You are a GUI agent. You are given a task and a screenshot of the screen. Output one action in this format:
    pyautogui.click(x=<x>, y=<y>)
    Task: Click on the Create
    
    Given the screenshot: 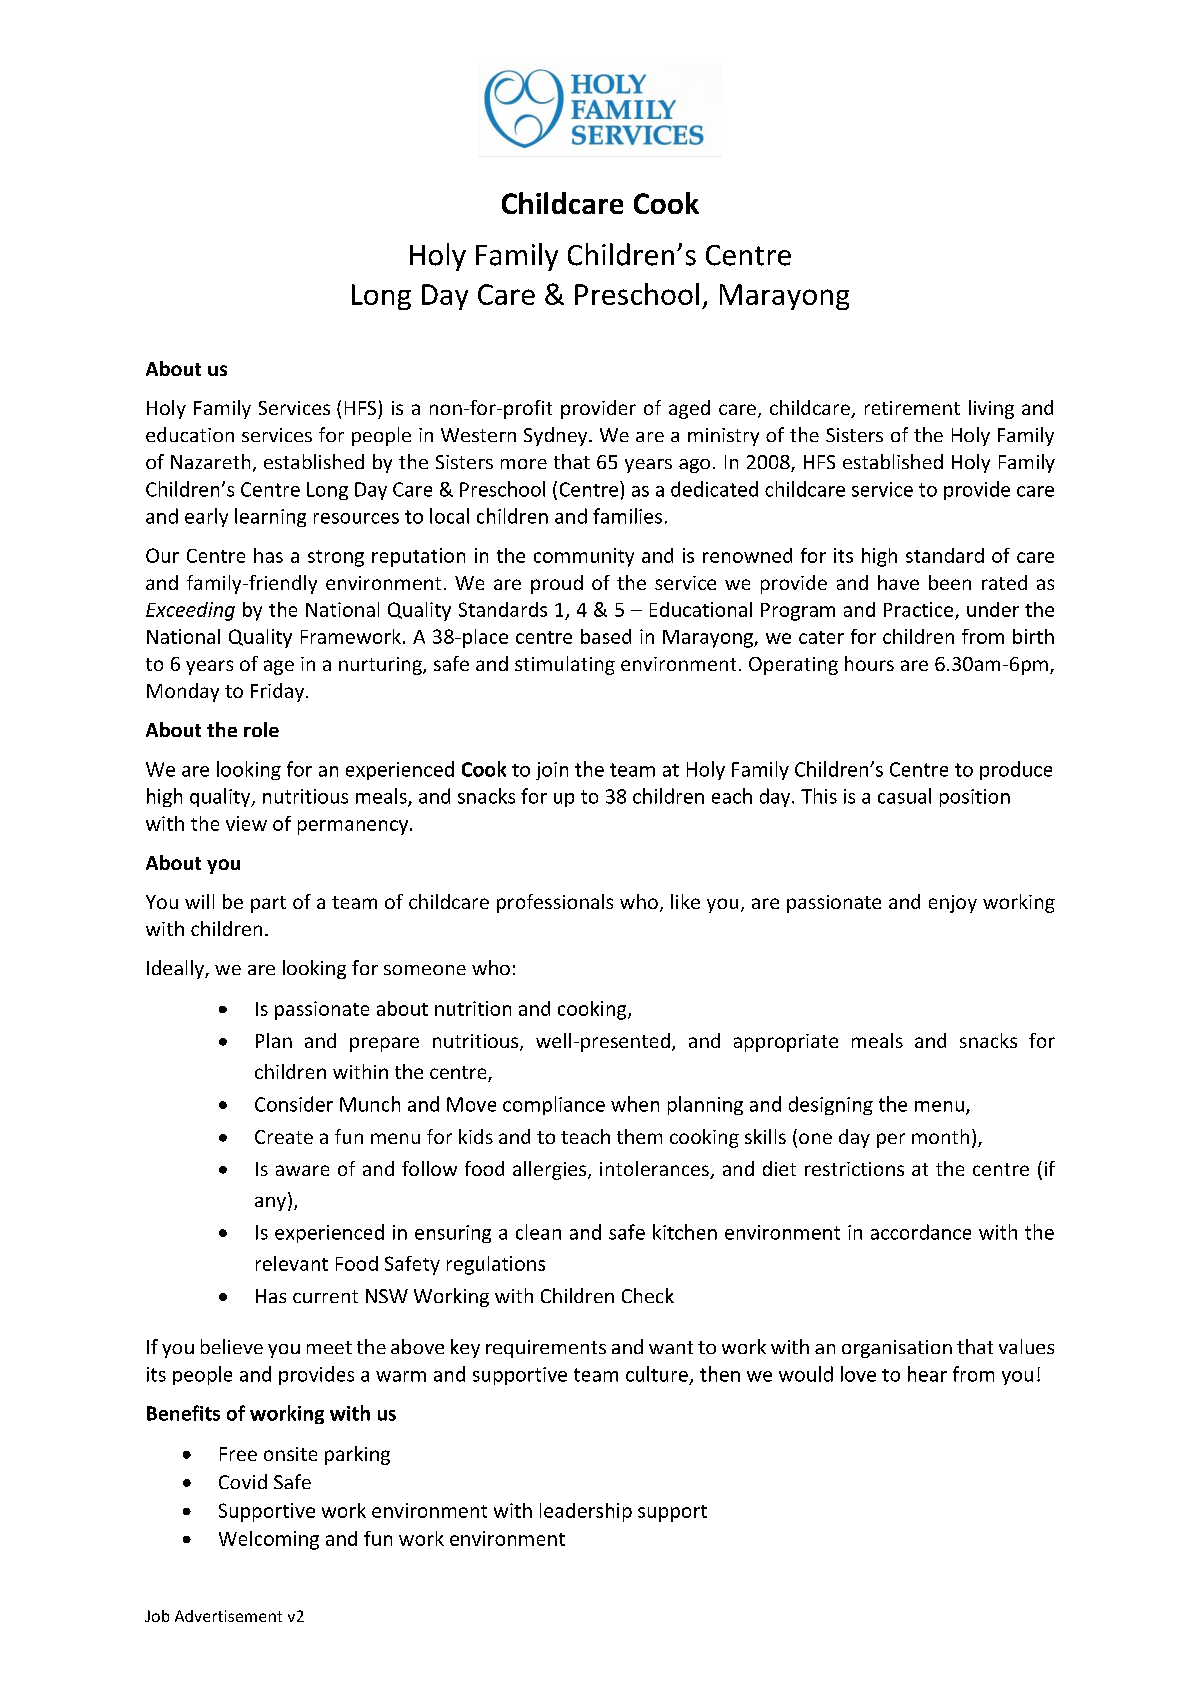 What is the action you would take?
    pyautogui.click(x=284, y=1137)
